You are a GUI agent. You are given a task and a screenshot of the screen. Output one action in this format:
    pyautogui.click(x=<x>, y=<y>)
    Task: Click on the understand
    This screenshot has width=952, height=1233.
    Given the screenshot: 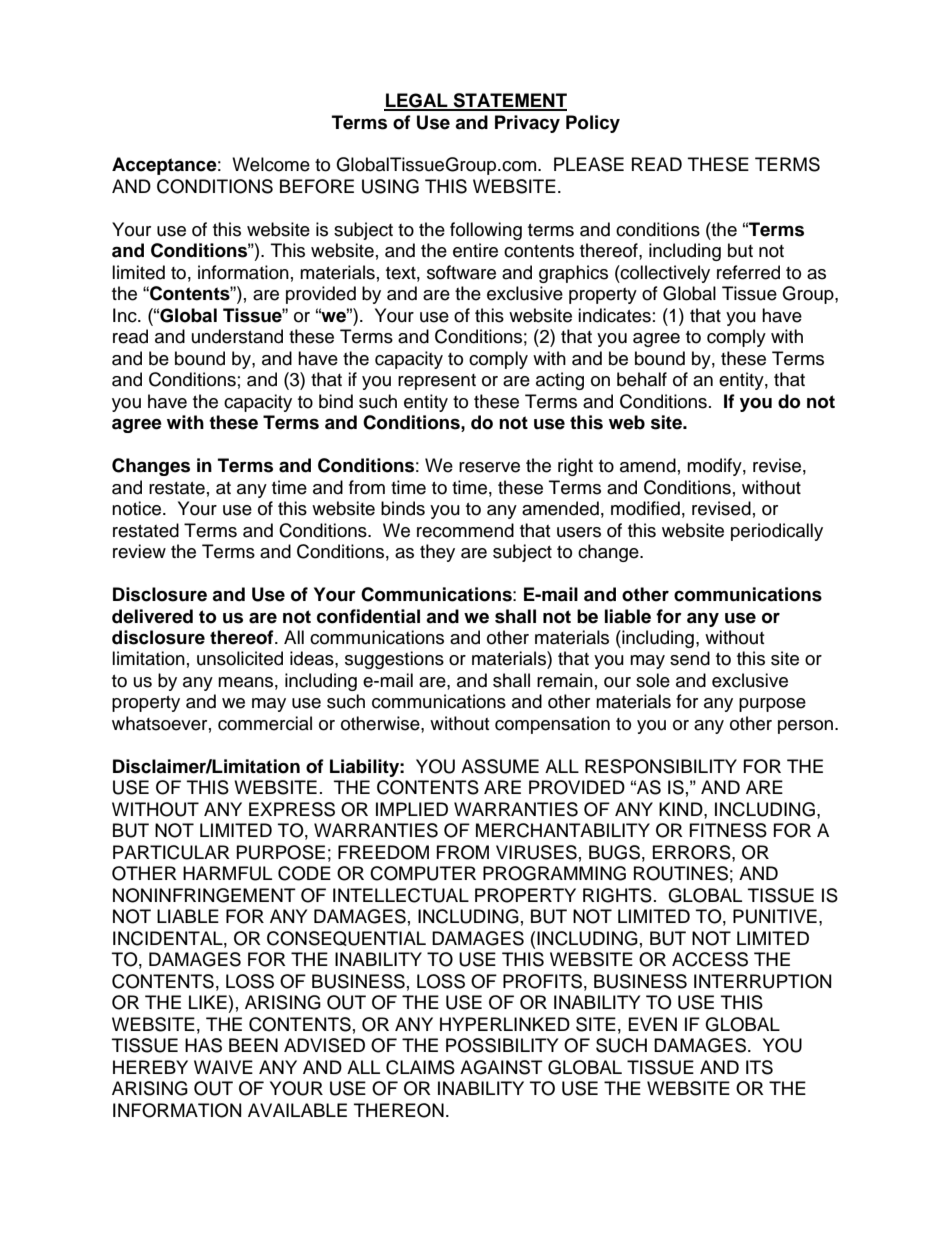 What is the action you would take?
    pyautogui.click(x=237, y=336)
